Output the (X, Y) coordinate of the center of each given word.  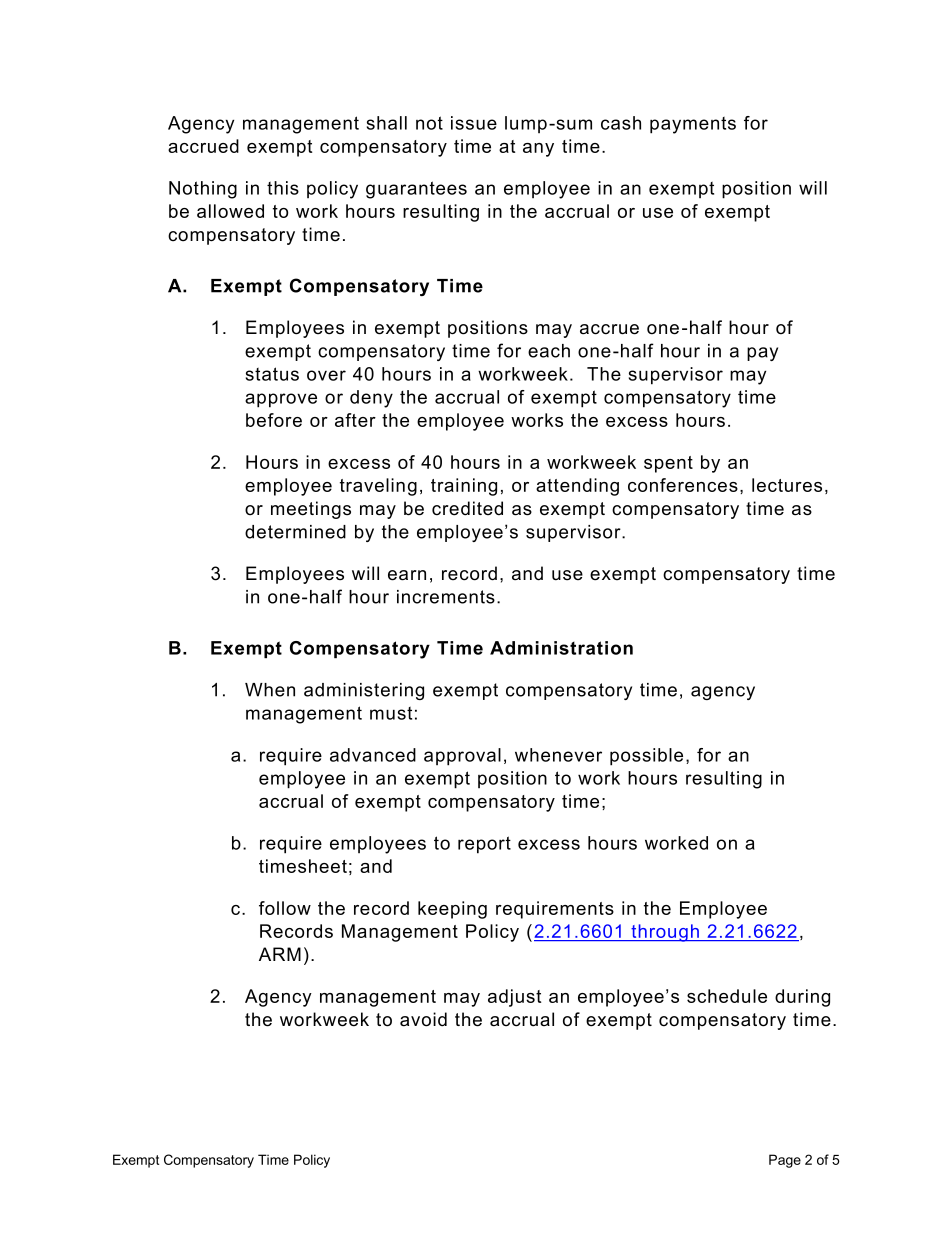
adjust (514, 998)
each (549, 351)
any (538, 150)
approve (281, 400)
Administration (561, 648)
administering (364, 691)
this (283, 188)
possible (646, 757)
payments (693, 125)
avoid (423, 1019)
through (665, 933)
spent (668, 464)
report (484, 845)
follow (285, 908)
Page (785, 1161)
